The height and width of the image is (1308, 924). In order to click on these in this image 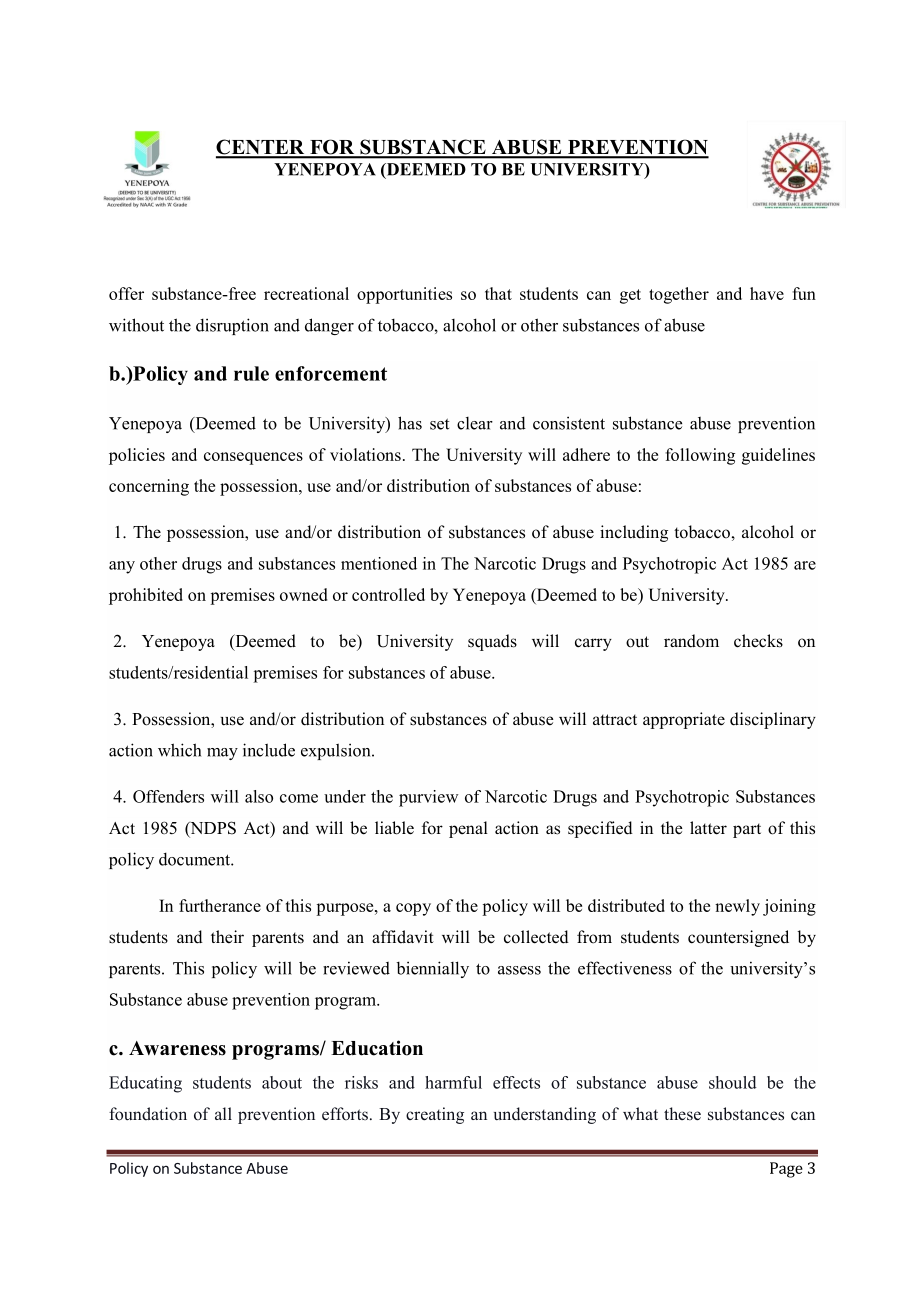, I will do `click(682, 1114)`.
